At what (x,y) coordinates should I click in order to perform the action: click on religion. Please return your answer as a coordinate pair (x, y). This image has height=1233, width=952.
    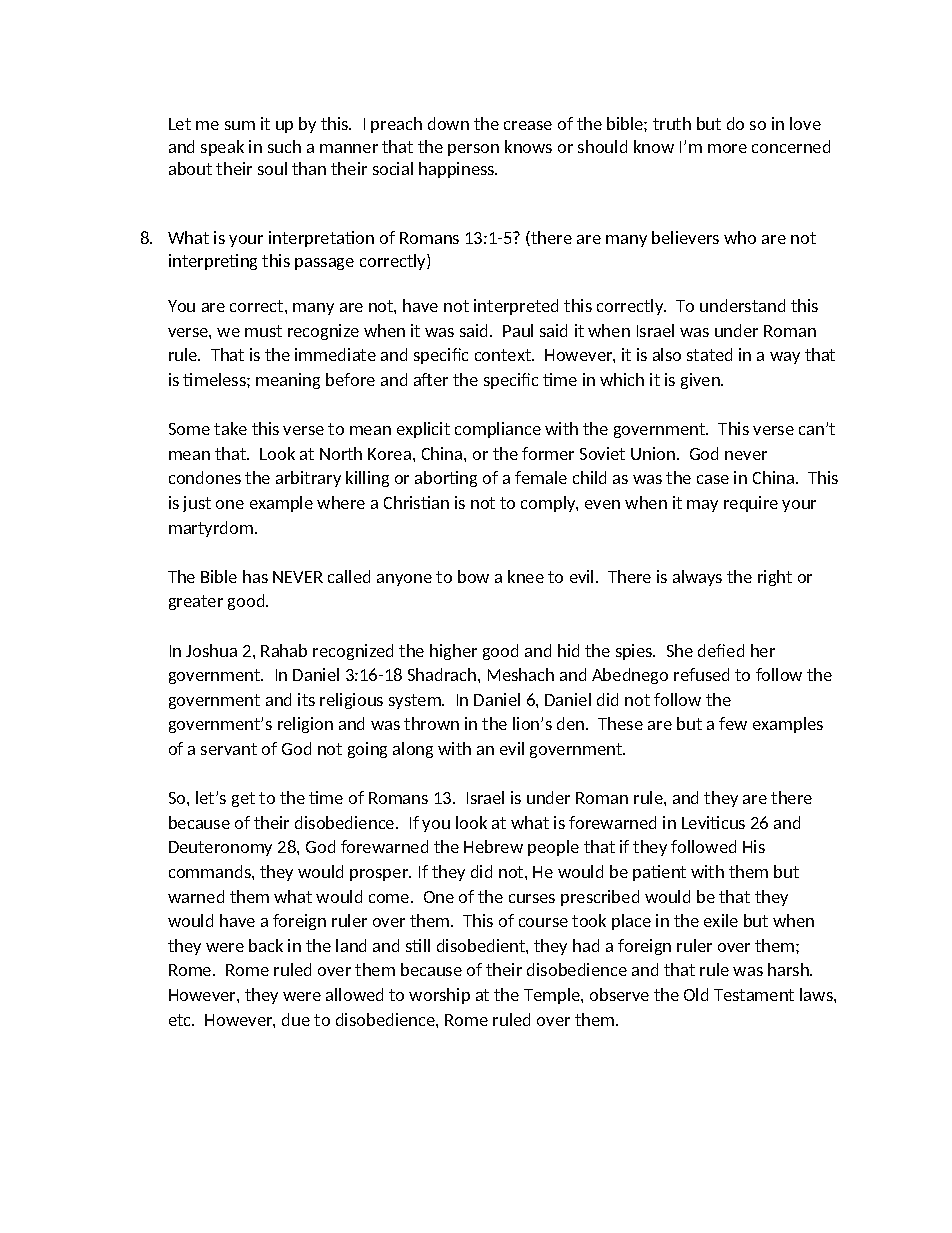
    Looking at the image, I should click on (305, 725).
